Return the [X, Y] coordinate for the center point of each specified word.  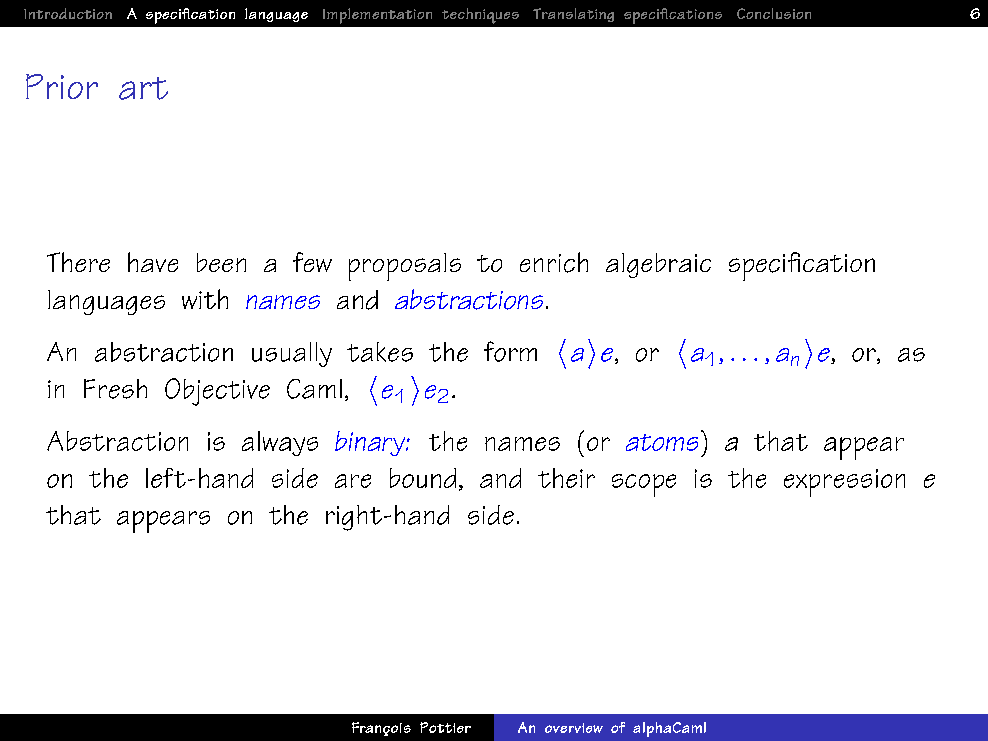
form [510, 351]
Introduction [68, 13]
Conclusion [774, 13]
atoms [662, 442]
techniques [480, 16]
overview [574, 728]
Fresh [115, 389]
